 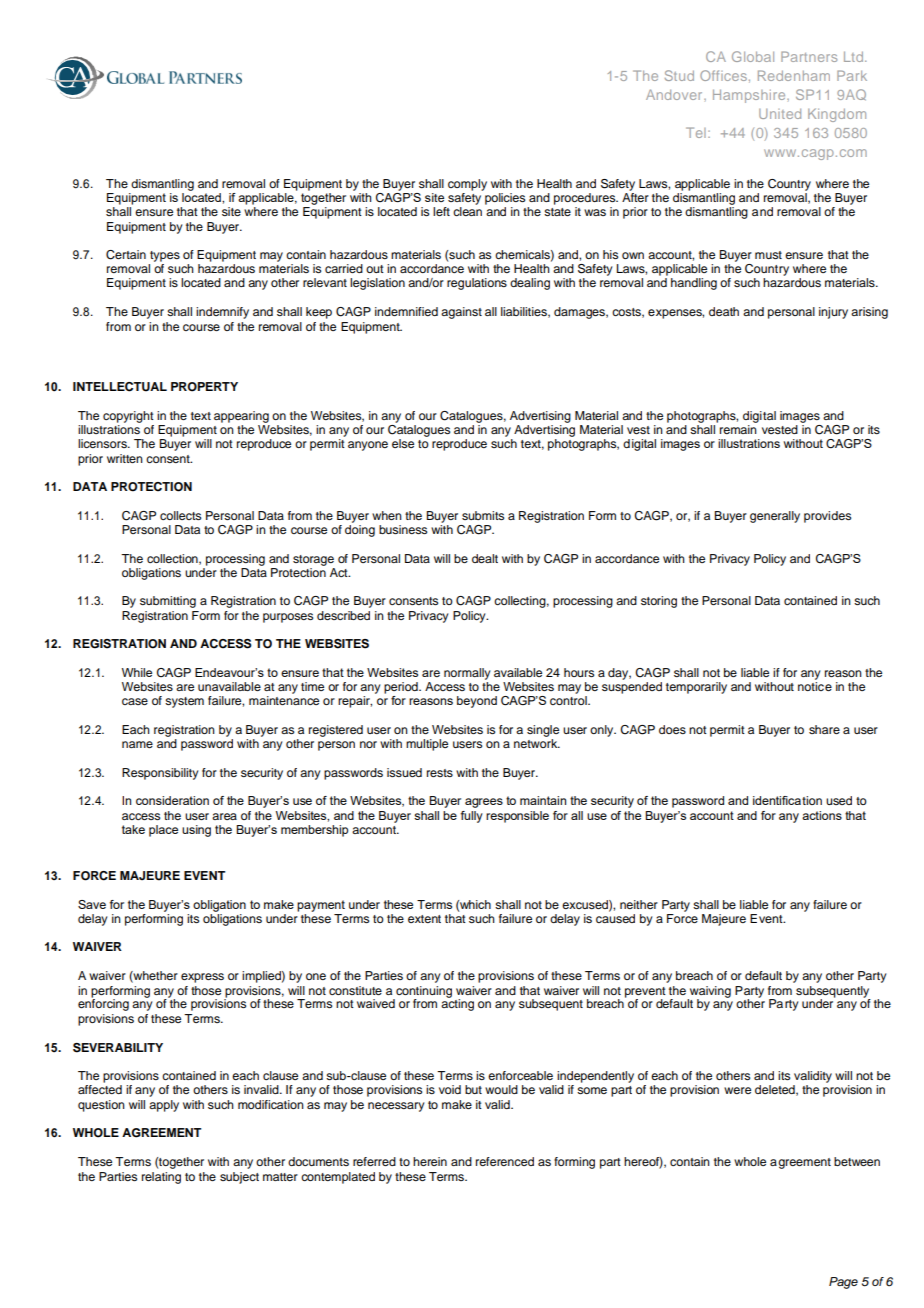 What do you see at coordinates (467, 185) in the image?
I see `comply` at bounding box center [467, 185].
